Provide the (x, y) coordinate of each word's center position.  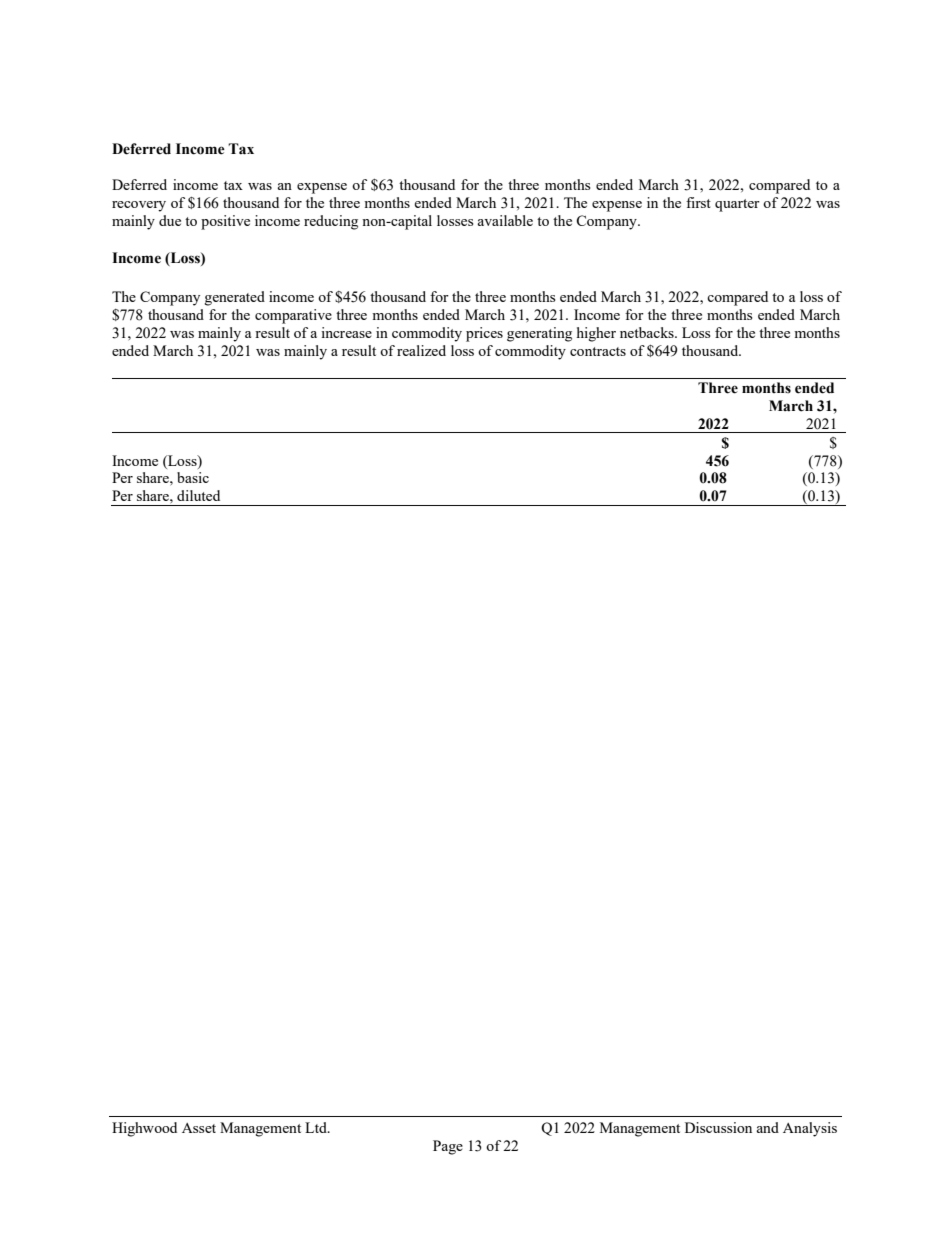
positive (225, 222)
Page (448, 1147)
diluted (198, 495)
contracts (598, 351)
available (505, 220)
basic (193, 477)
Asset (199, 1128)
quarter (737, 205)
